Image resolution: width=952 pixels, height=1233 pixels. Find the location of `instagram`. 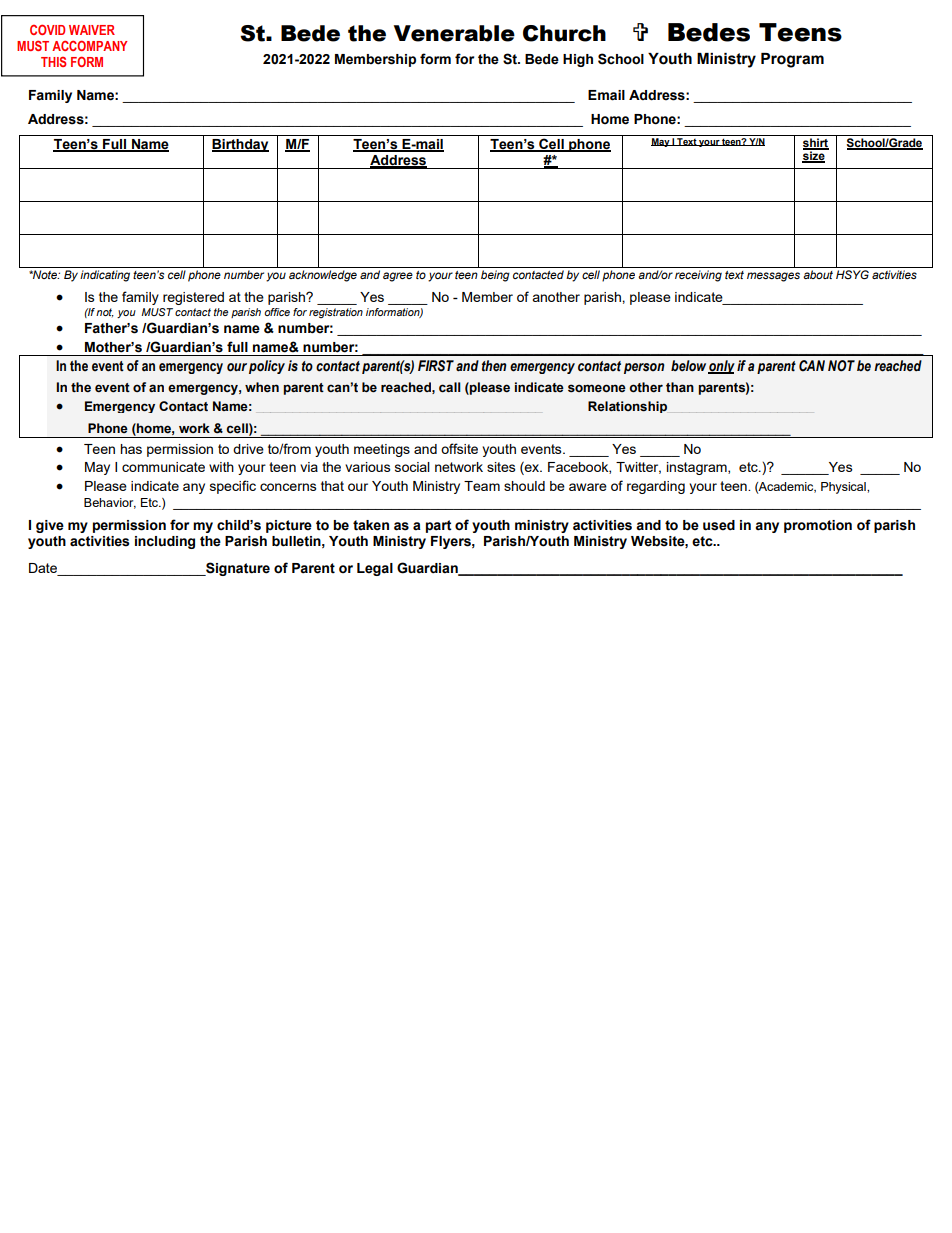

instagram is located at coordinates (698, 468).
